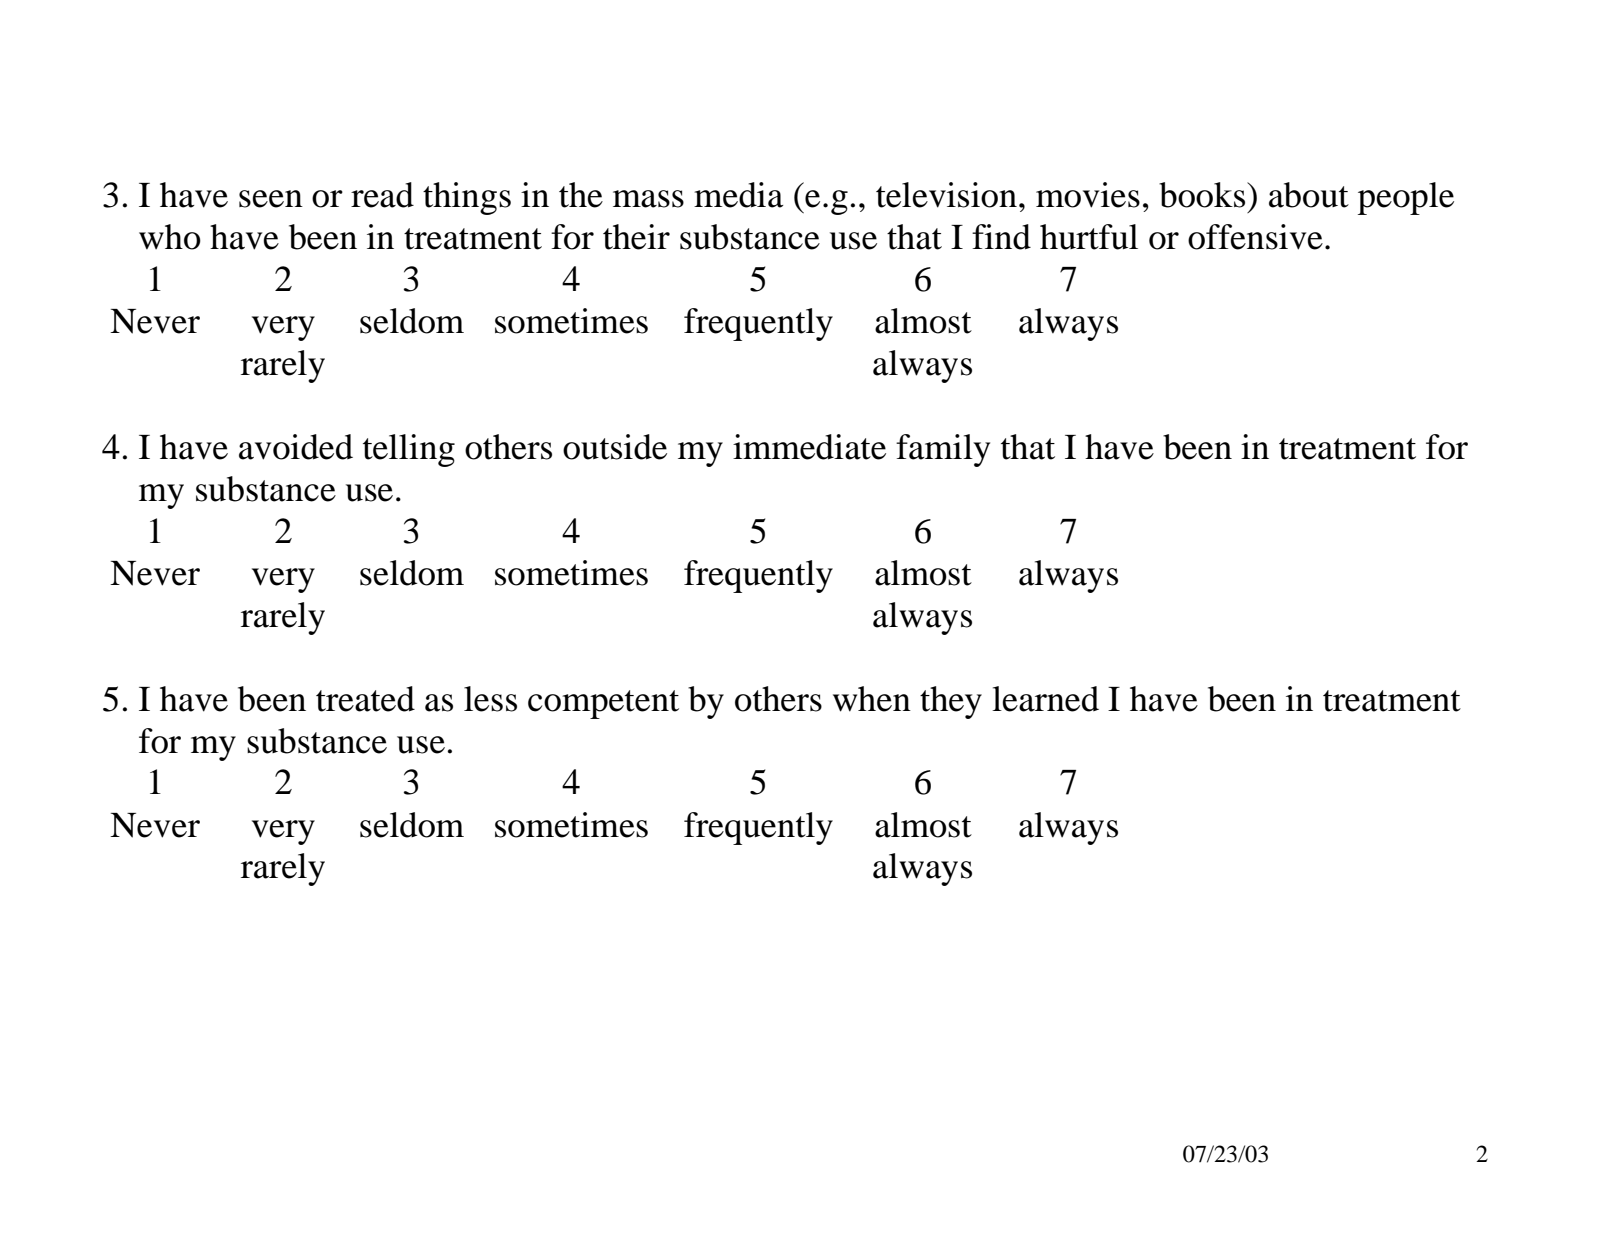 This image has width=1605, height=1240. Describe the element at coordinates (1045, 699) in the image. I see `learned` at that location.
